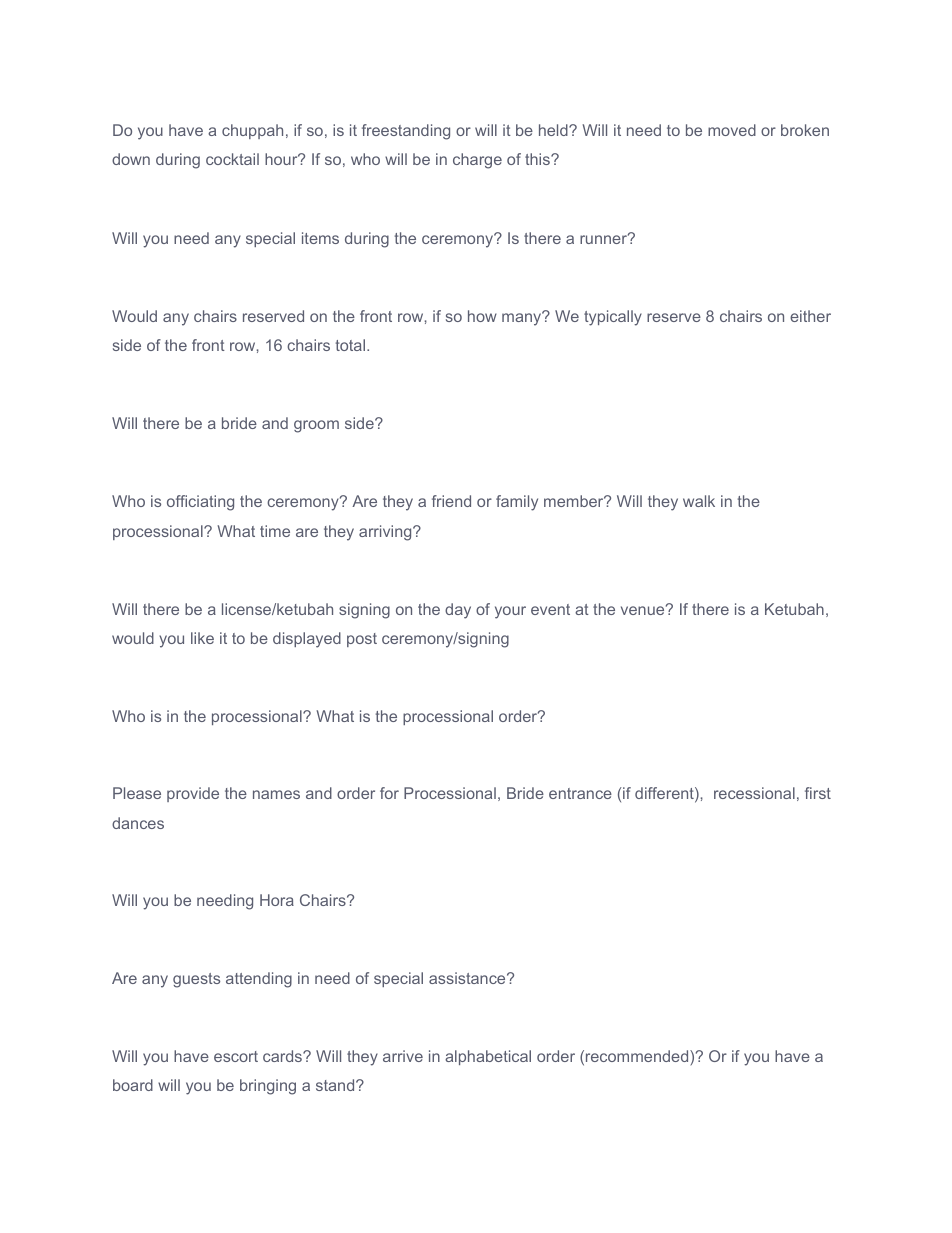 Image resolution: width=952 pixels, height=1233 pixels. Describe the element at coordinates (818, 793) in the screenshot. I see `first` at that location.
